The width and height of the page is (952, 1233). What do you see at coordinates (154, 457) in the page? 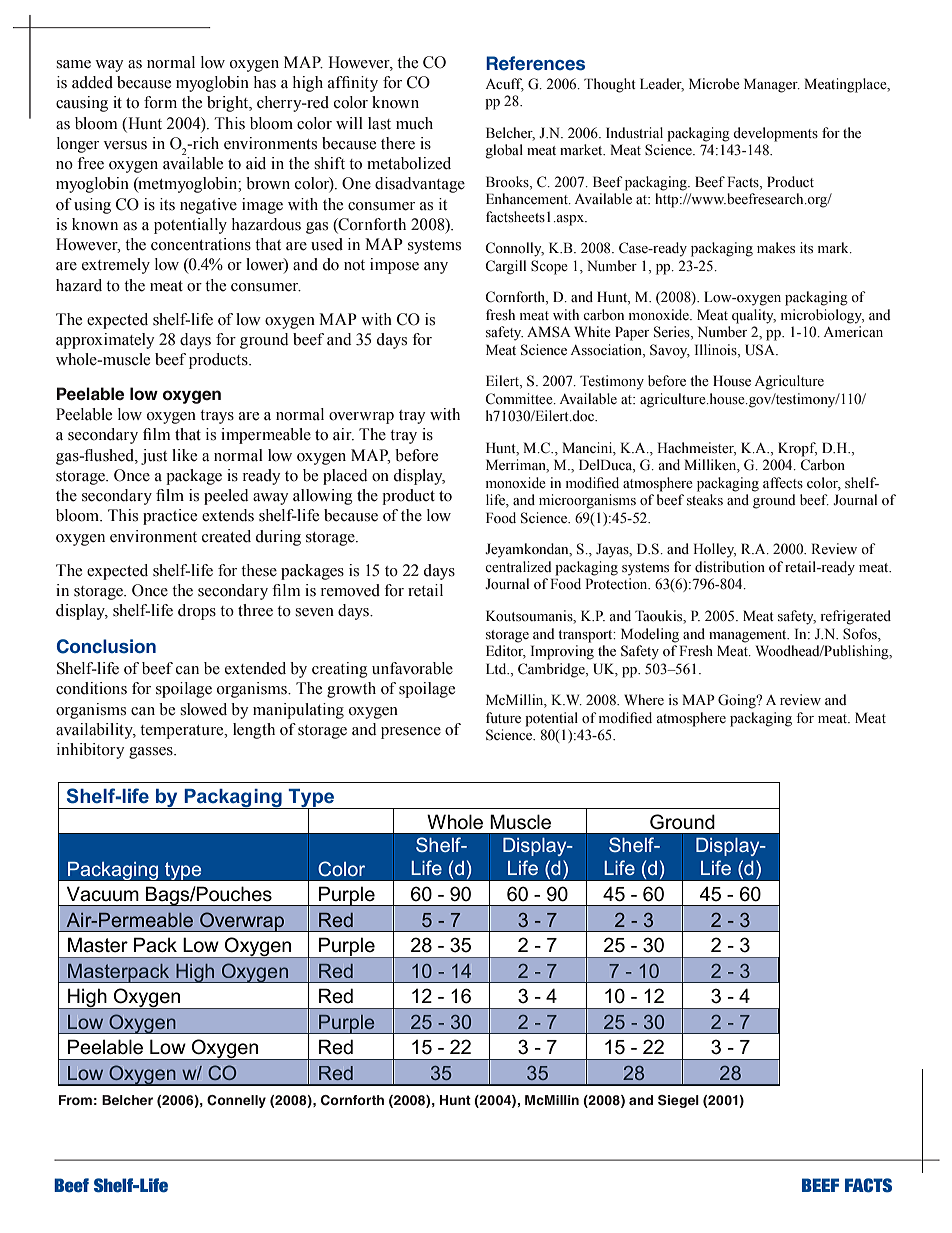
I see `just` at bounding box center [154, 457].
